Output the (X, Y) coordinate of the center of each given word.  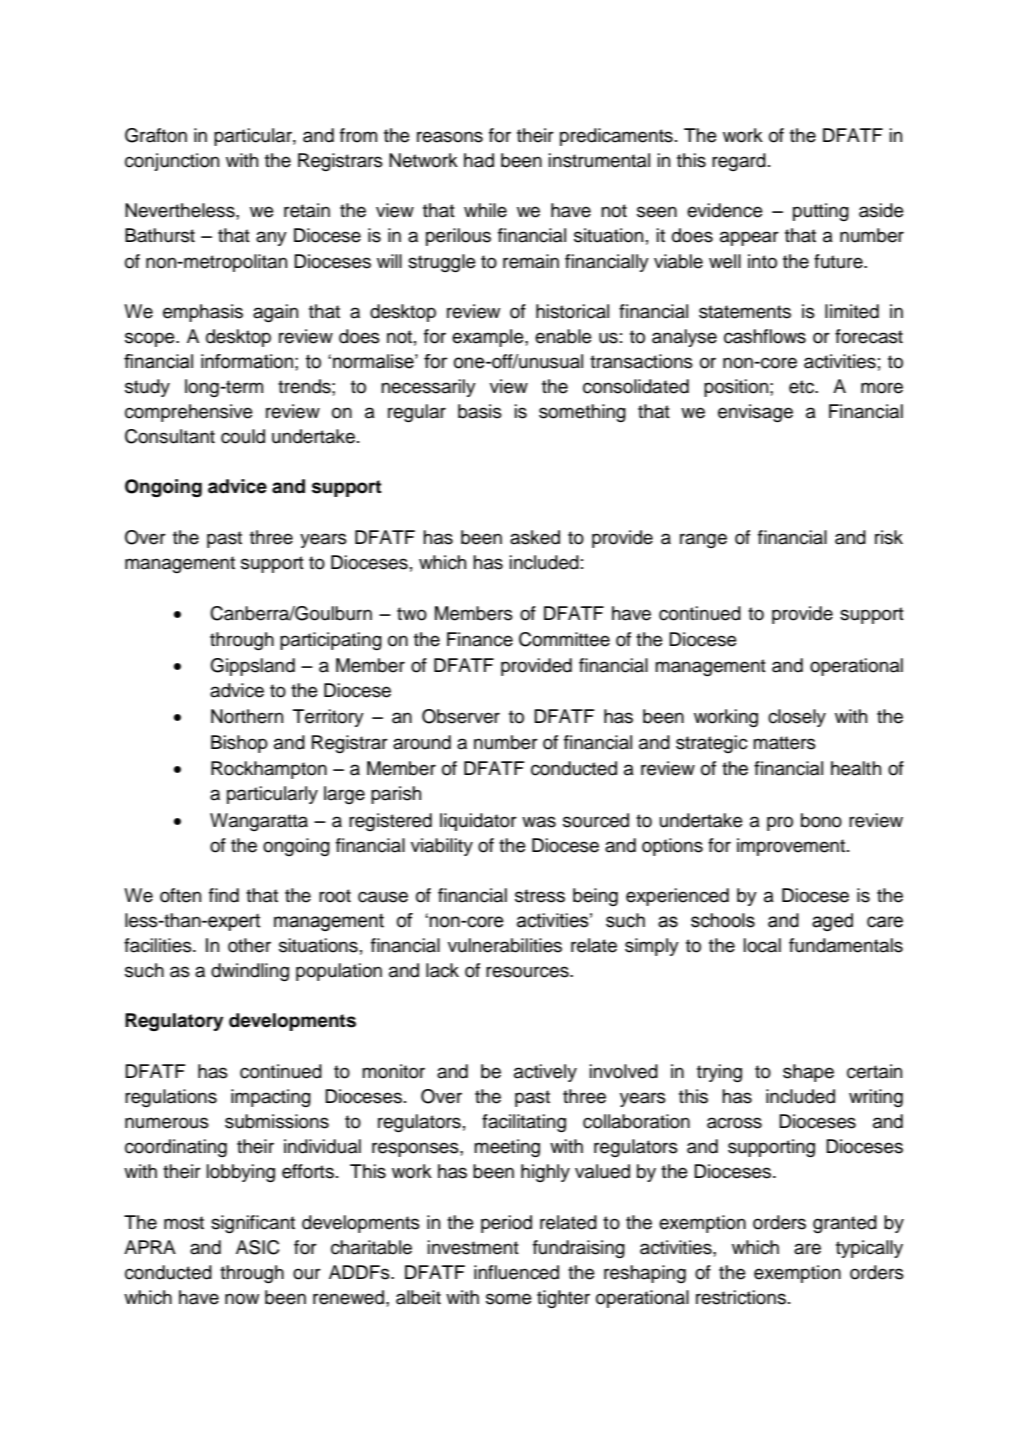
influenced (516, 1272)
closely (797, 718)
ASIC (257, 1247)
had (479, 160)
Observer (461, 716)
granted (845, 1224)
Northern (247, 716)
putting (821, 212)
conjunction (172, 162)
